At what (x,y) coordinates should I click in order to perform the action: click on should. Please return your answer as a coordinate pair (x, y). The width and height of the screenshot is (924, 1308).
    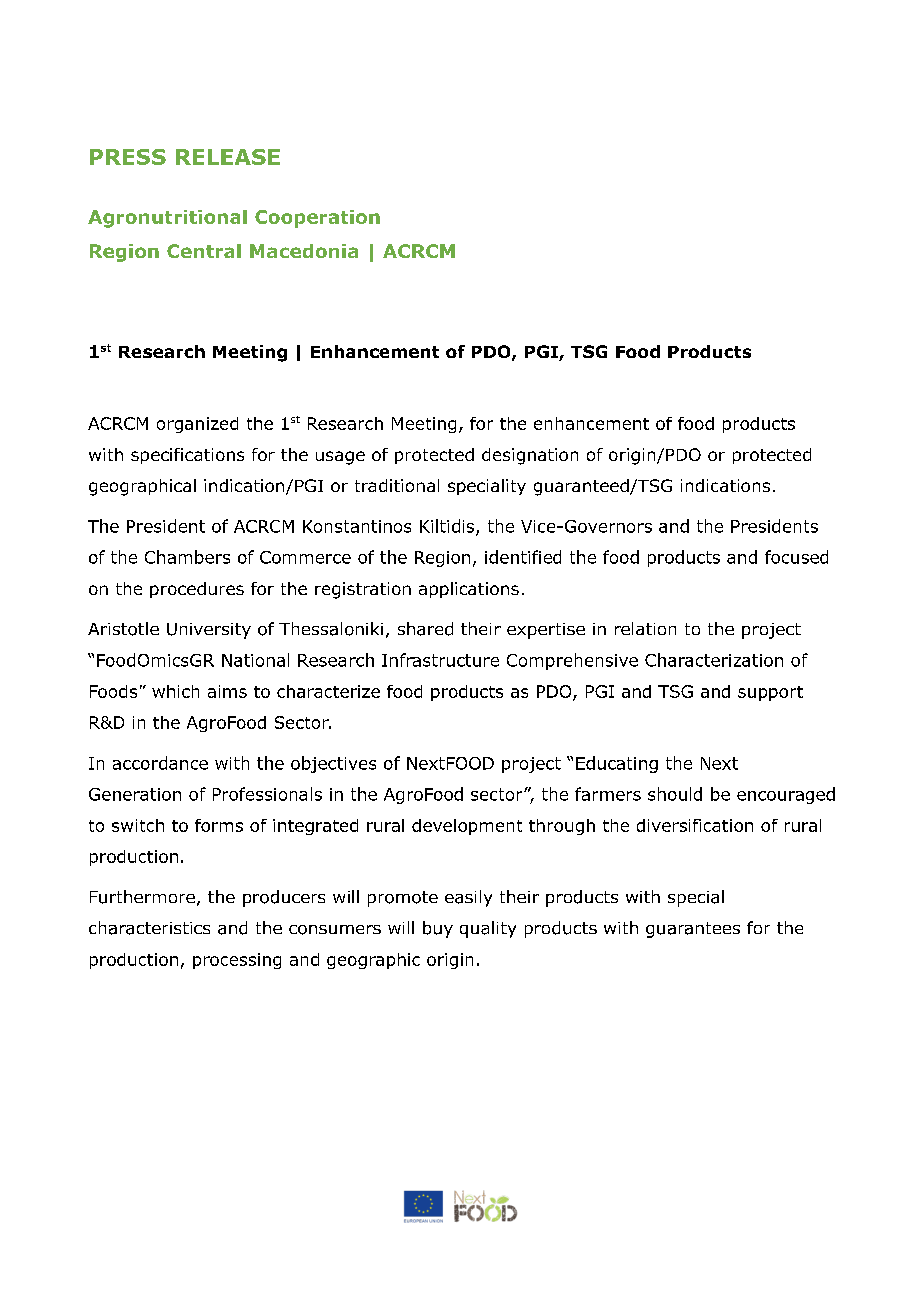
    Looking at the image, I should click on (675, 794).
